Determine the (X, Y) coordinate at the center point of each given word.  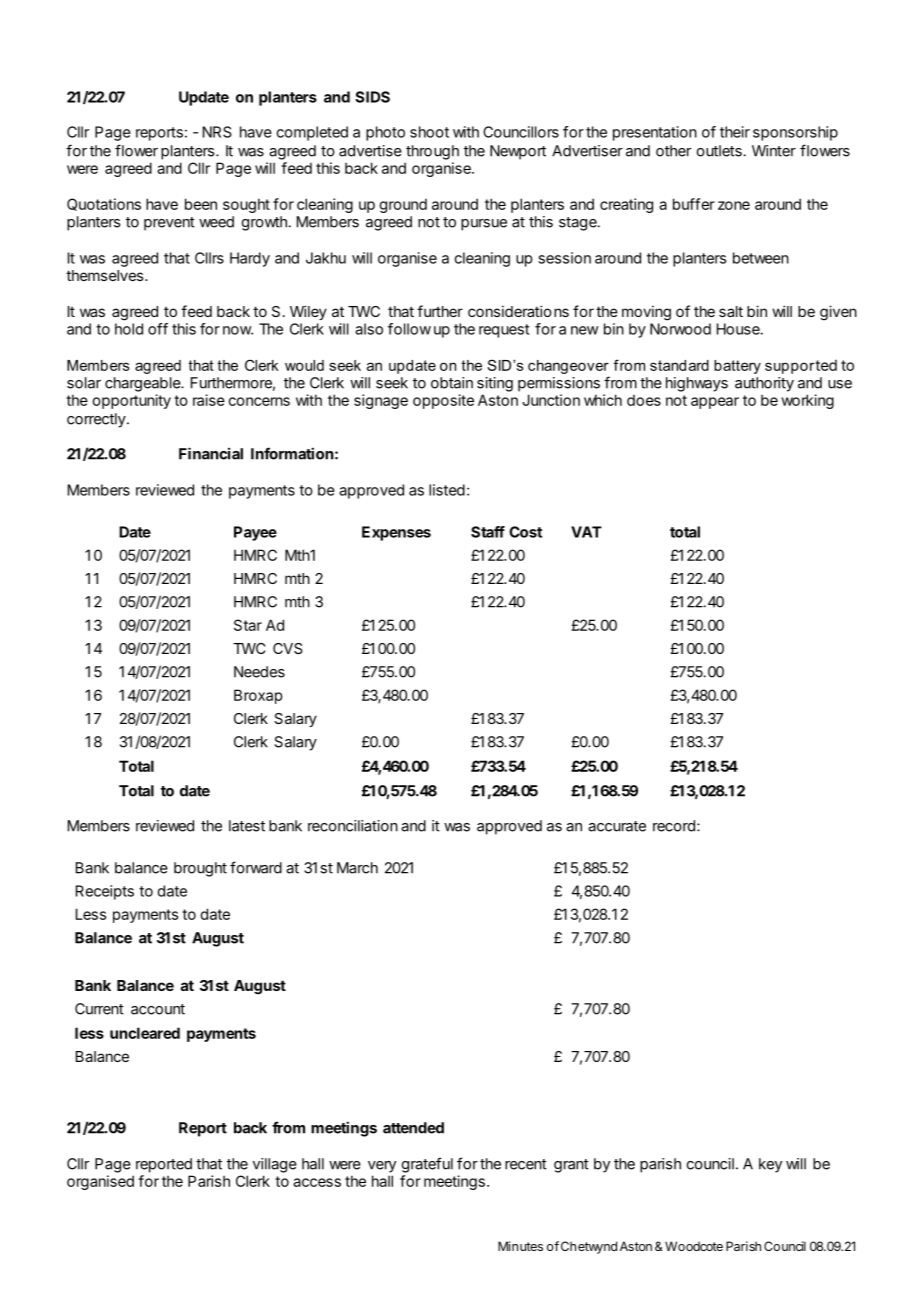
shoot (429, 132)
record (674, 826)
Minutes (520, 1246)
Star (248, 625)
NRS (217, 132)
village (275, 1165)
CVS (288, 648)
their (735, 132)
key (770, 1165)
